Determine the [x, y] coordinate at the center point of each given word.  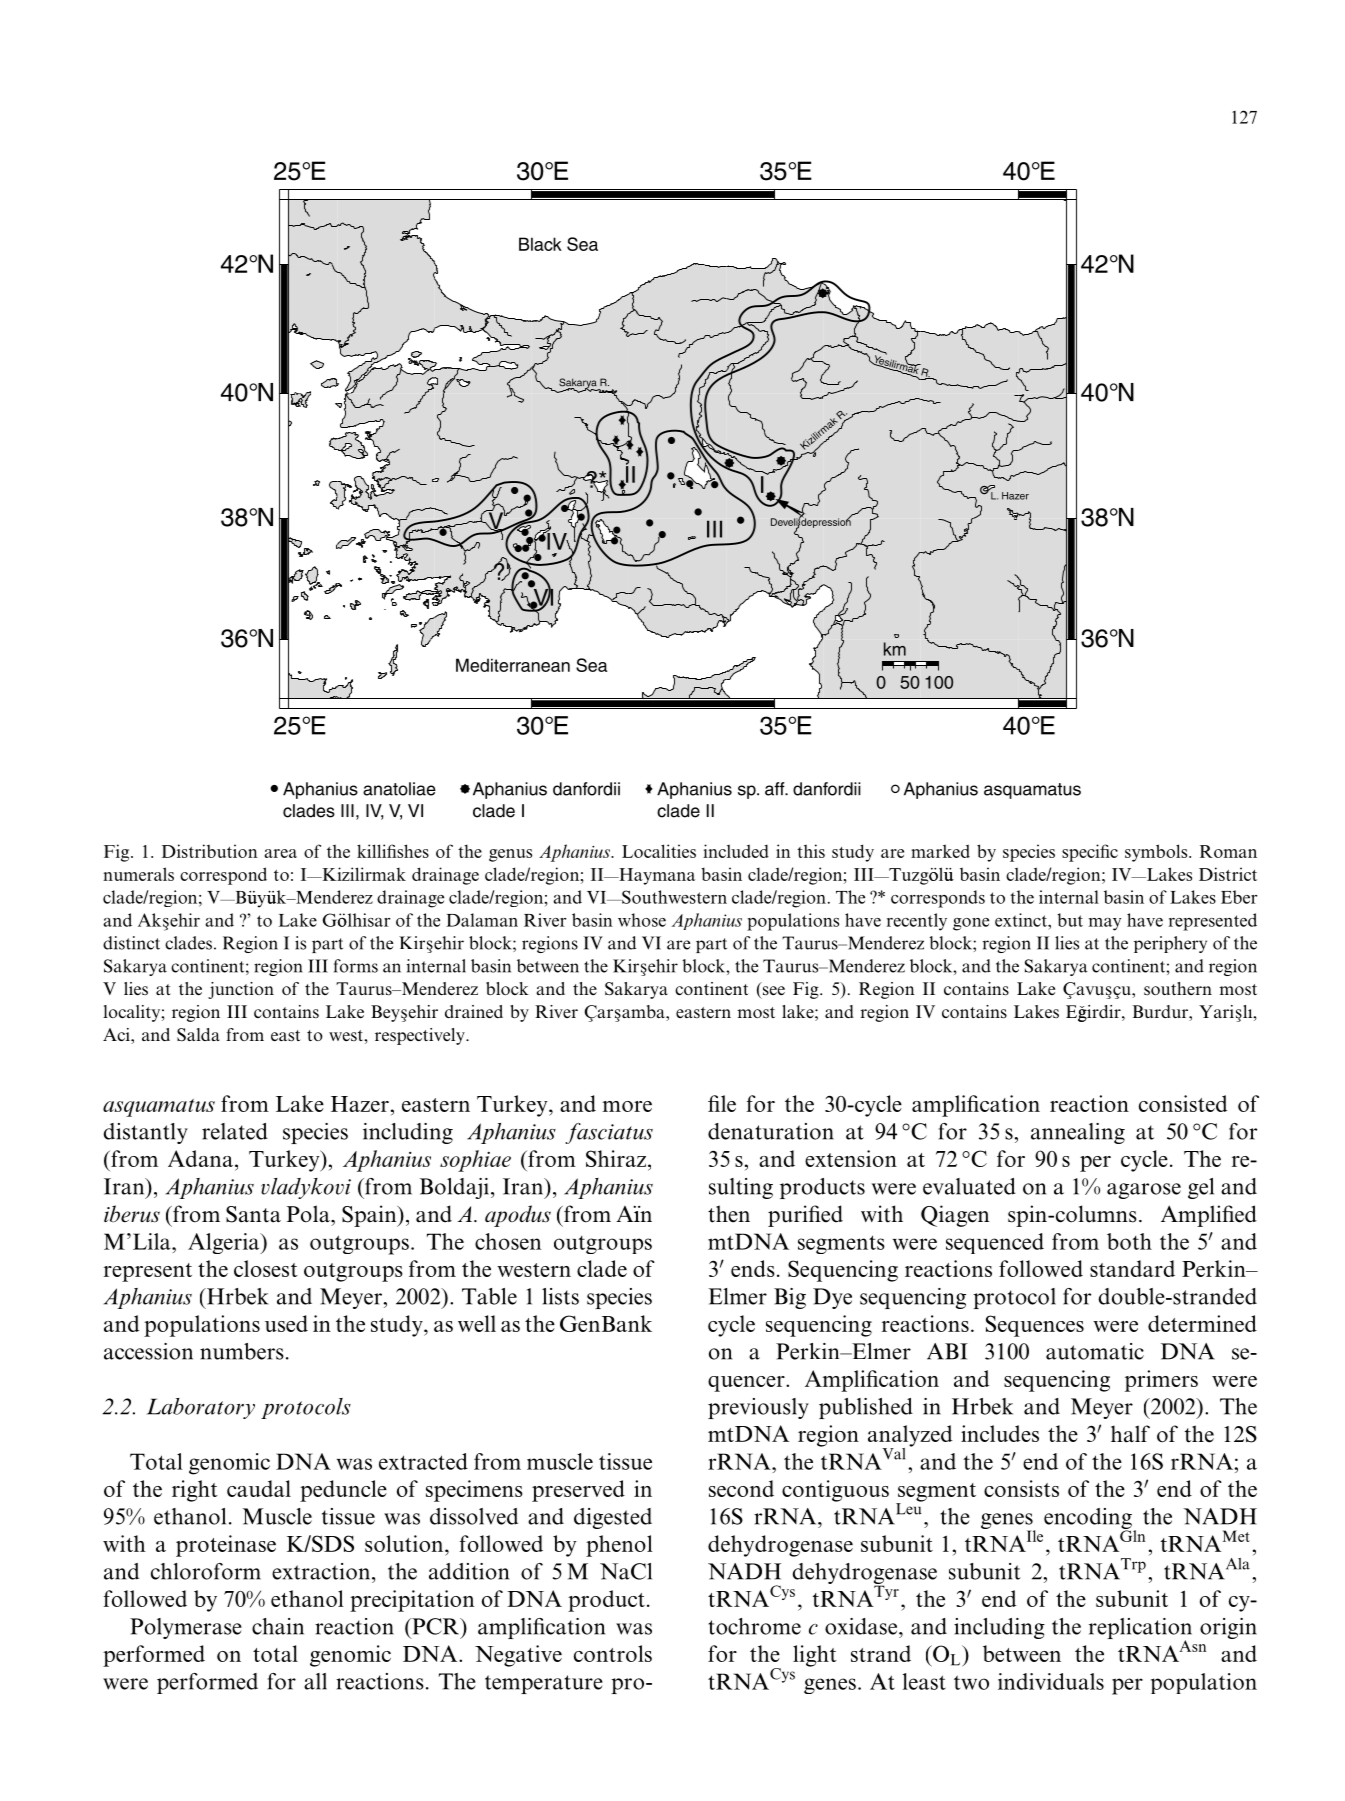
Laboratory [201, 1408]
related [235, 1131]
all [315, 1681]
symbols [1157, 853]
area [280, 853]
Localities [659, 851]
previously [758, 1408]
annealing [1078, 1133]
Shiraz [617, 1158]
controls [613, 1653]
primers [1161, 1381]
